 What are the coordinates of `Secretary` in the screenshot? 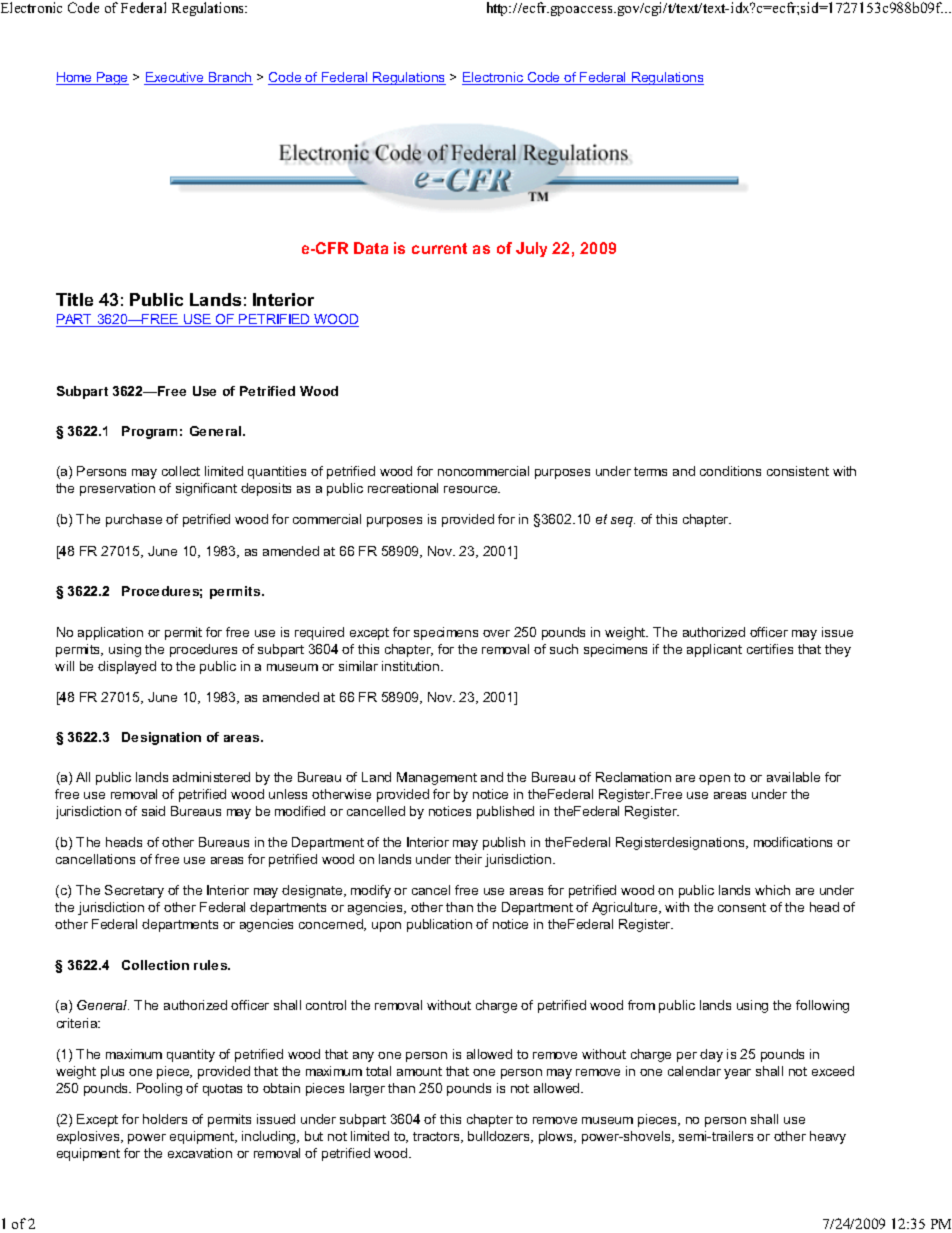 It's located at (134, 891).
